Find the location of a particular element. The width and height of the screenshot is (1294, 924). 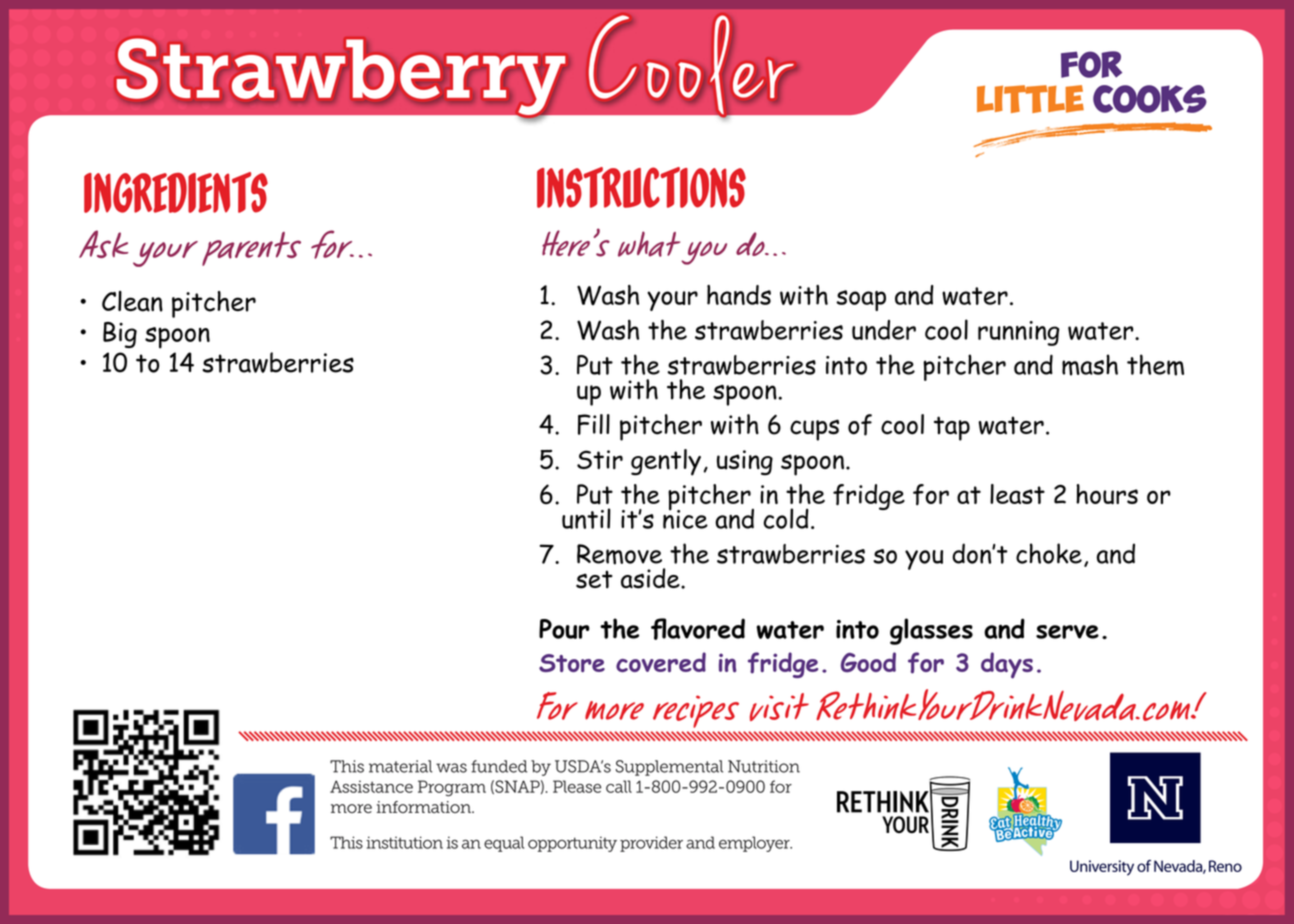

INGREDIENTS is located at coordinates (176, 192).
